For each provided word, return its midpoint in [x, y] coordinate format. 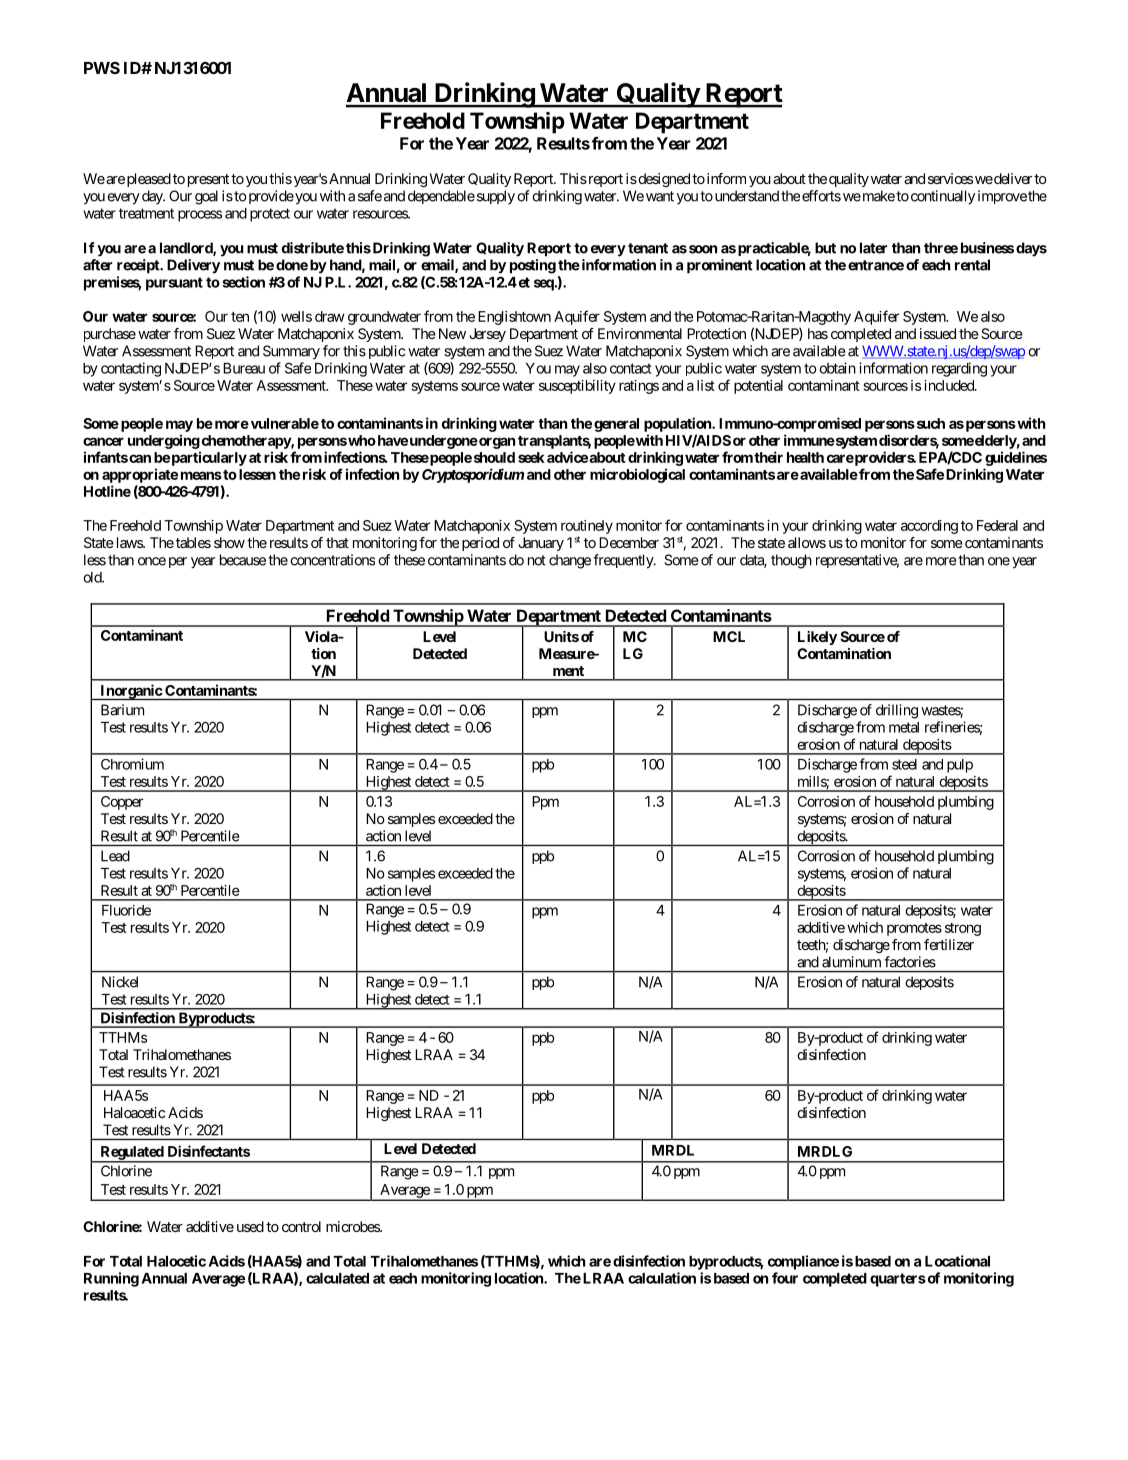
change [570, 561]
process [200, 216]
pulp [960, 766]
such [929, 423]
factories [910, 962]
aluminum [851, 962]
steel [904, 764]
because [243, 560]
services [950, 178]
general [616, 425]
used [250, 1226]
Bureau [244, 368]
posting [533, 266]
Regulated [132, 1154]
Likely [817, 638]
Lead [115, 856]
